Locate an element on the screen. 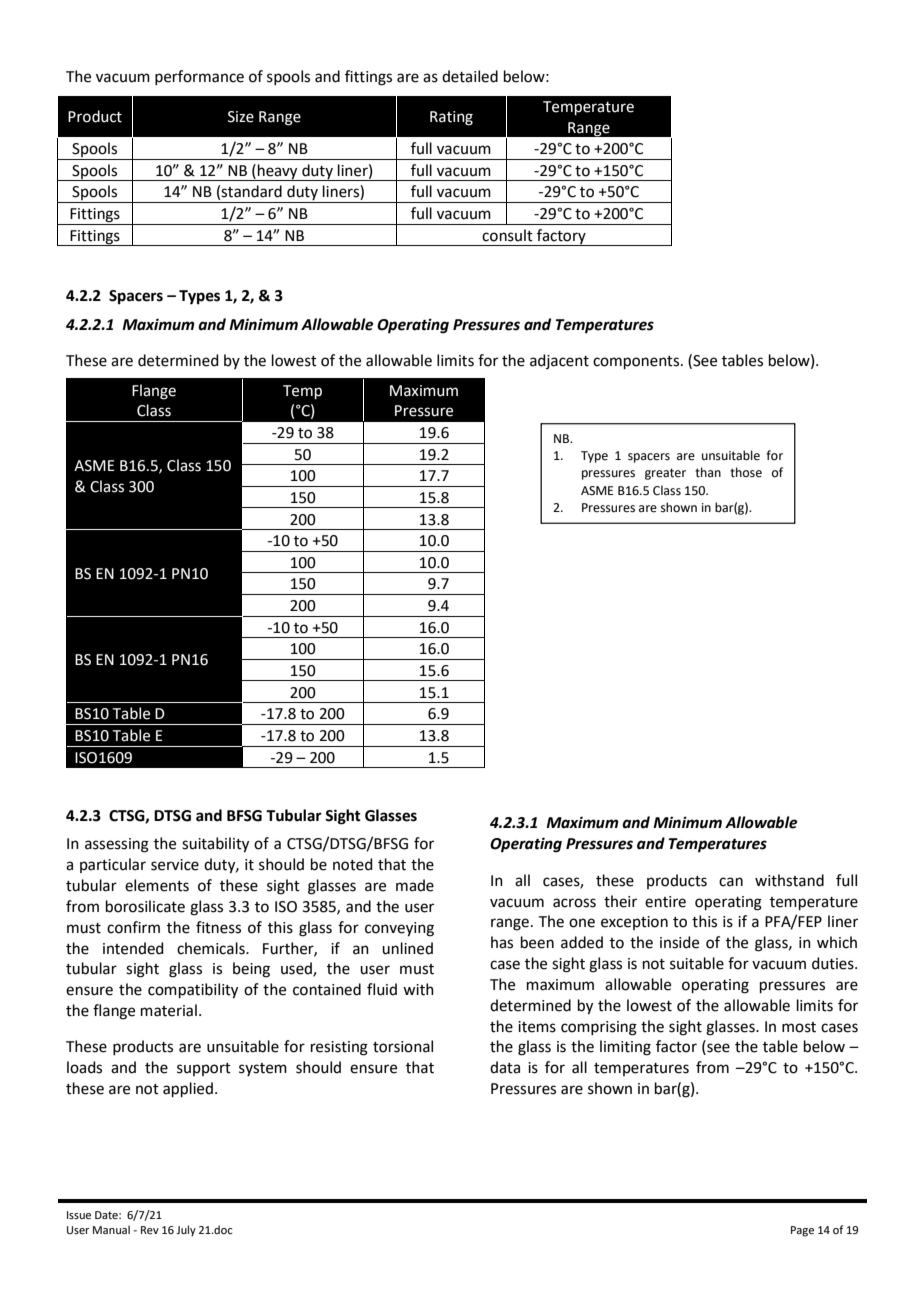 The image size is (924, 1308). data is located at coordinates (505, 1067).
